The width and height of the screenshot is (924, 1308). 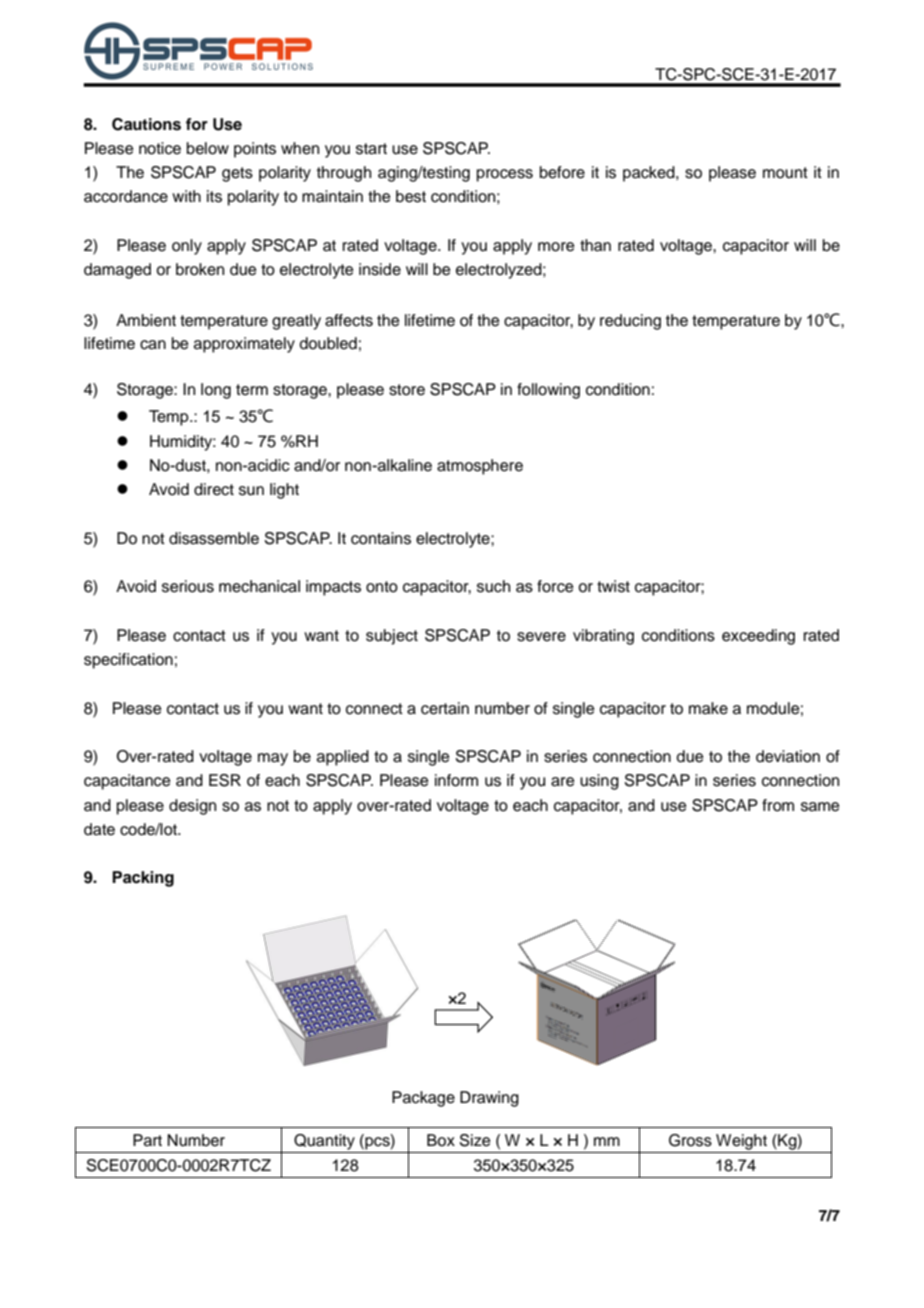 I want to click on exceeding, so click(x=758, y=637).
